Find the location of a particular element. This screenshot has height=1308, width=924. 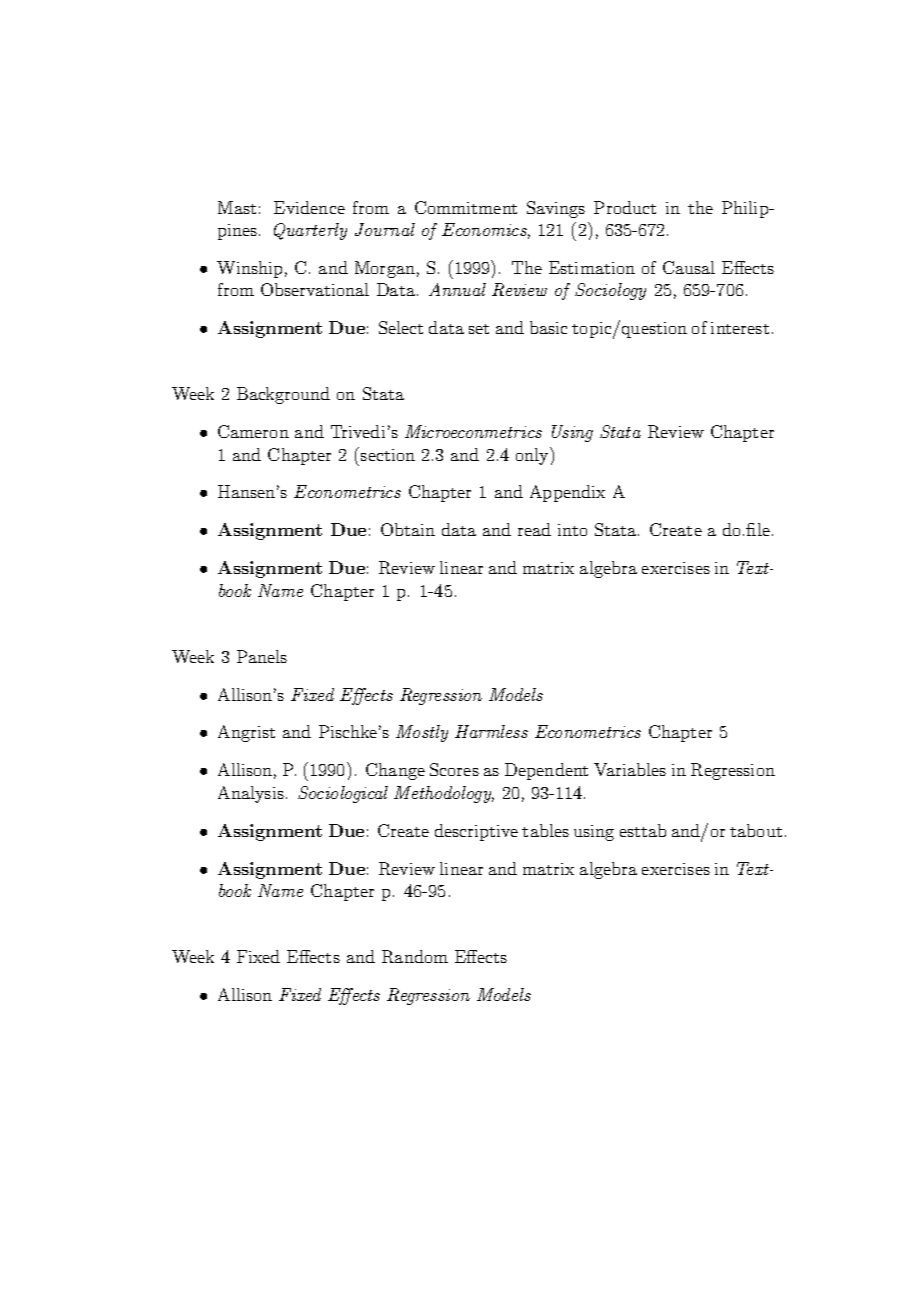

interest is located at coordinates (740, 328).
